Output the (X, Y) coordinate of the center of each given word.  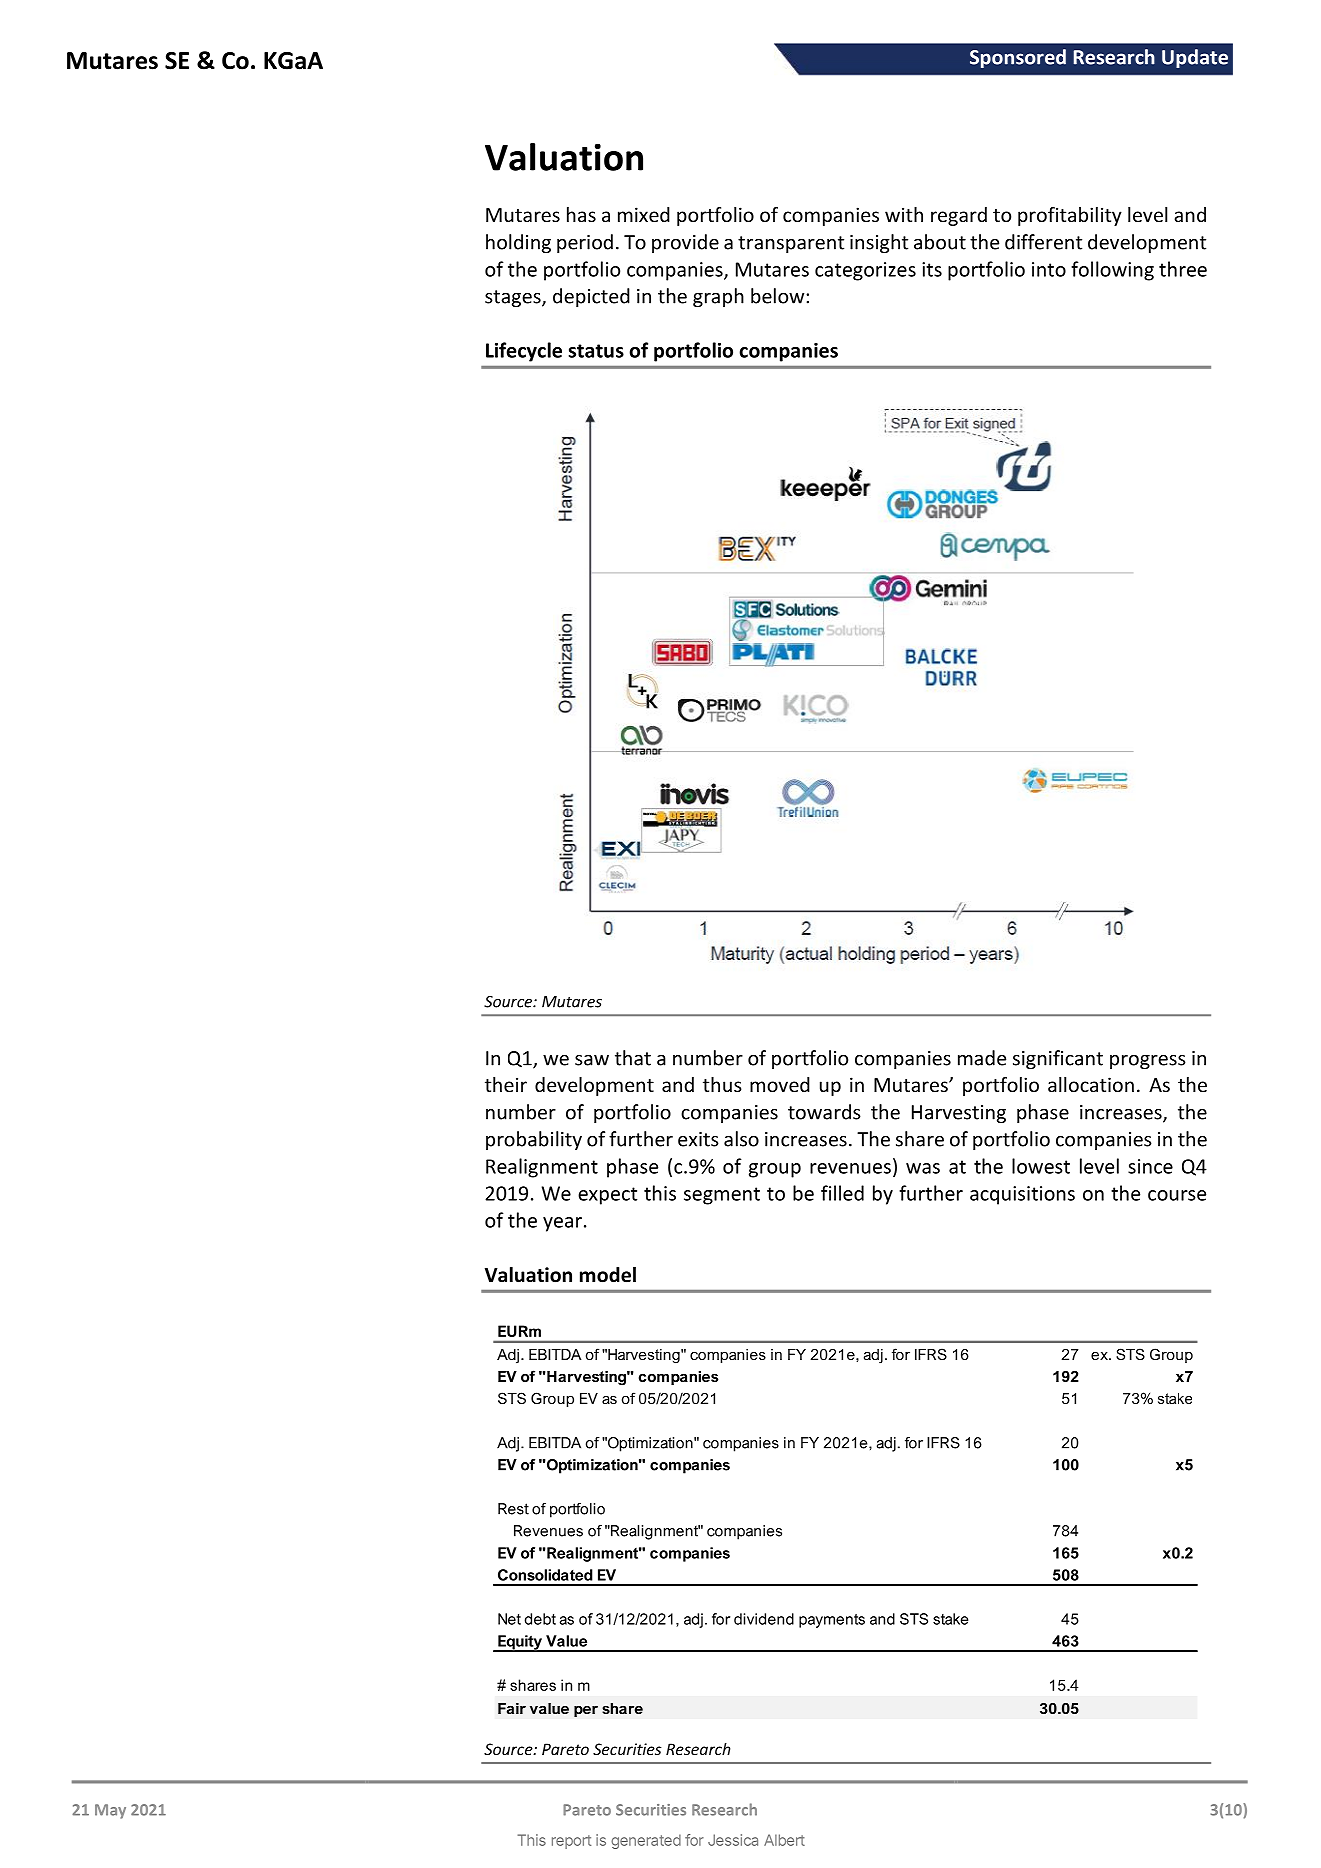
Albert (784, 1840)
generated (646, 1841)
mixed (644, 214)
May (110, 1811)
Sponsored (1018, 58)
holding (518, 243)
